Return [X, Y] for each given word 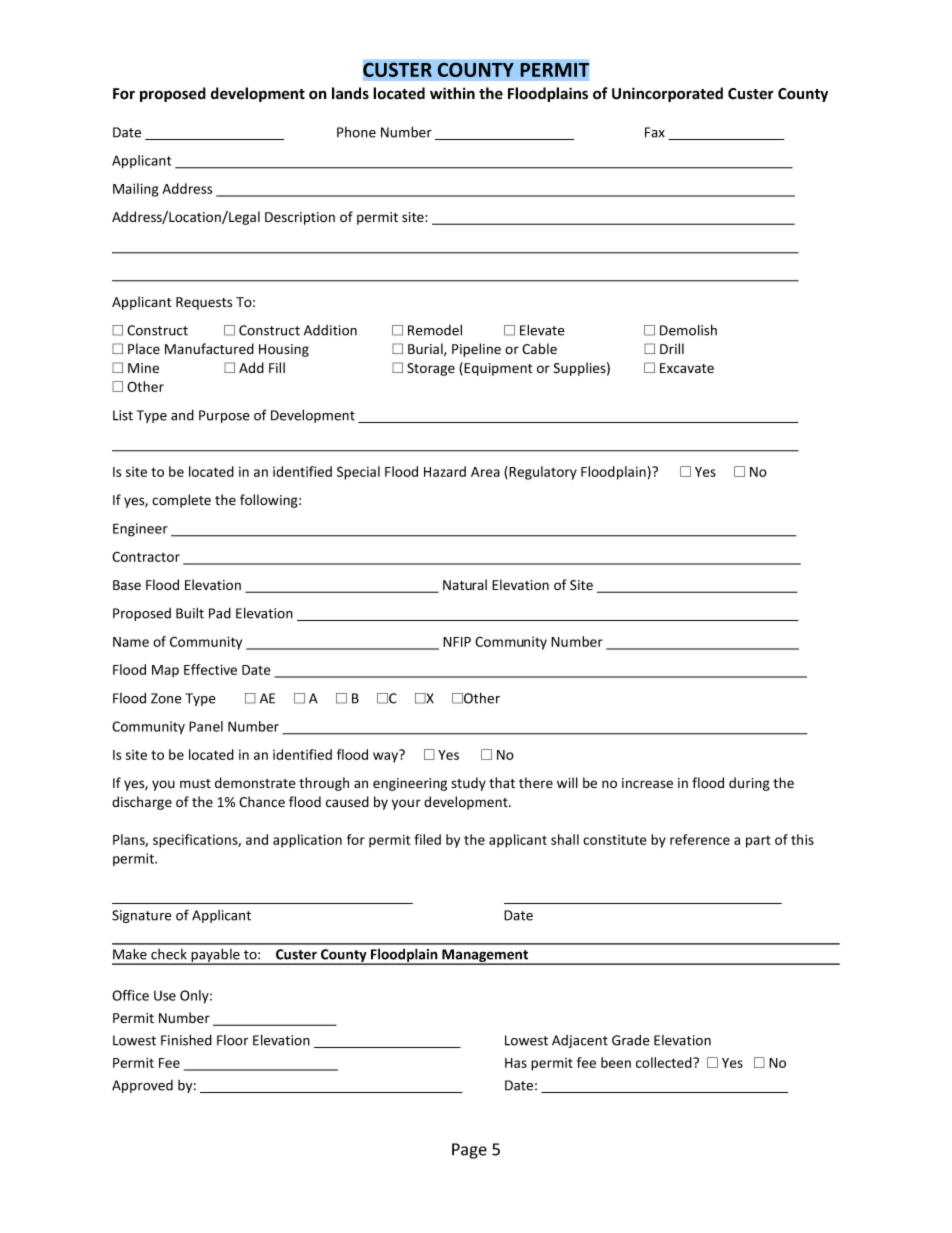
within [452, 93]
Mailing [136, 190]
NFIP [457, 642]
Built [190, 613]
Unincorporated [667, 94]
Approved [142, 1086]
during [749, 784]
